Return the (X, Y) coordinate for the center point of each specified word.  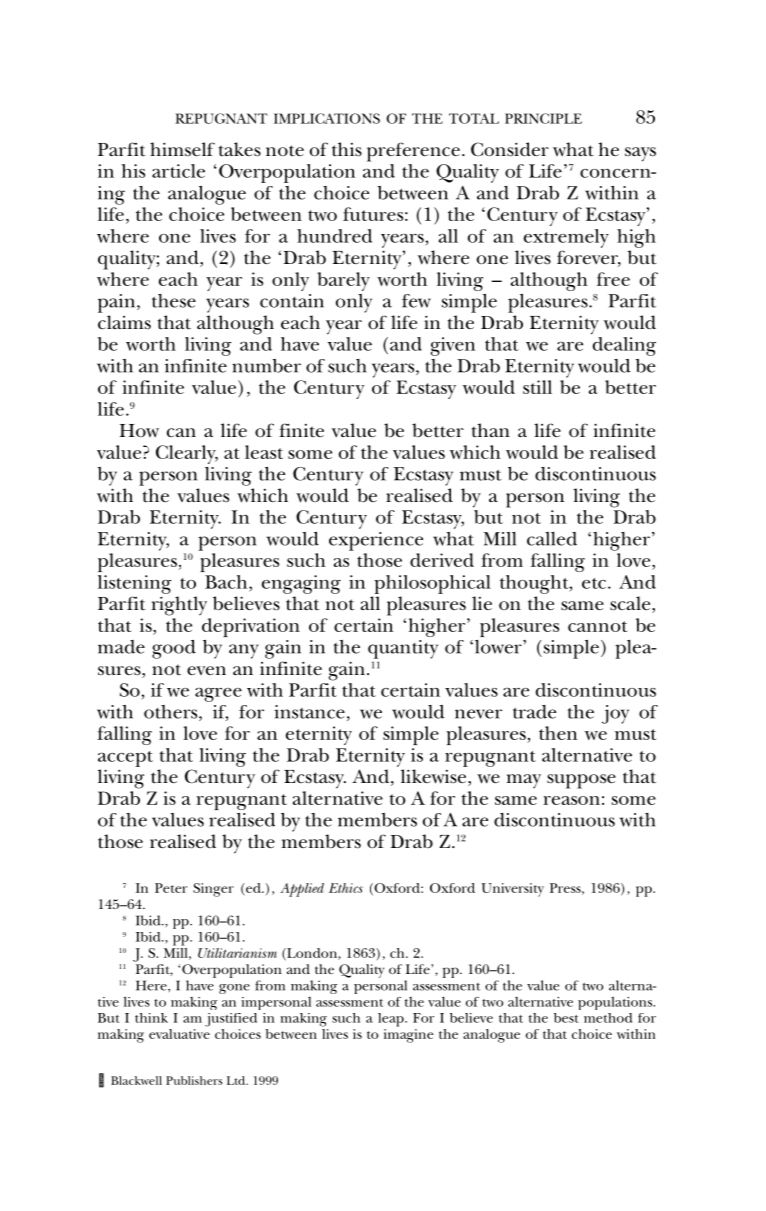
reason (571, 800)
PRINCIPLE (543, 118)
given (453, 346)
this (347, 149)
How (139, 431)
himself (182, 149)
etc (595, 583)
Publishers (194, 1080)
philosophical (432, 584)
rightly (179, 606)
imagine (408, 1036)
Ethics (346, 888)
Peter (171, 888)
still (537, 387)
